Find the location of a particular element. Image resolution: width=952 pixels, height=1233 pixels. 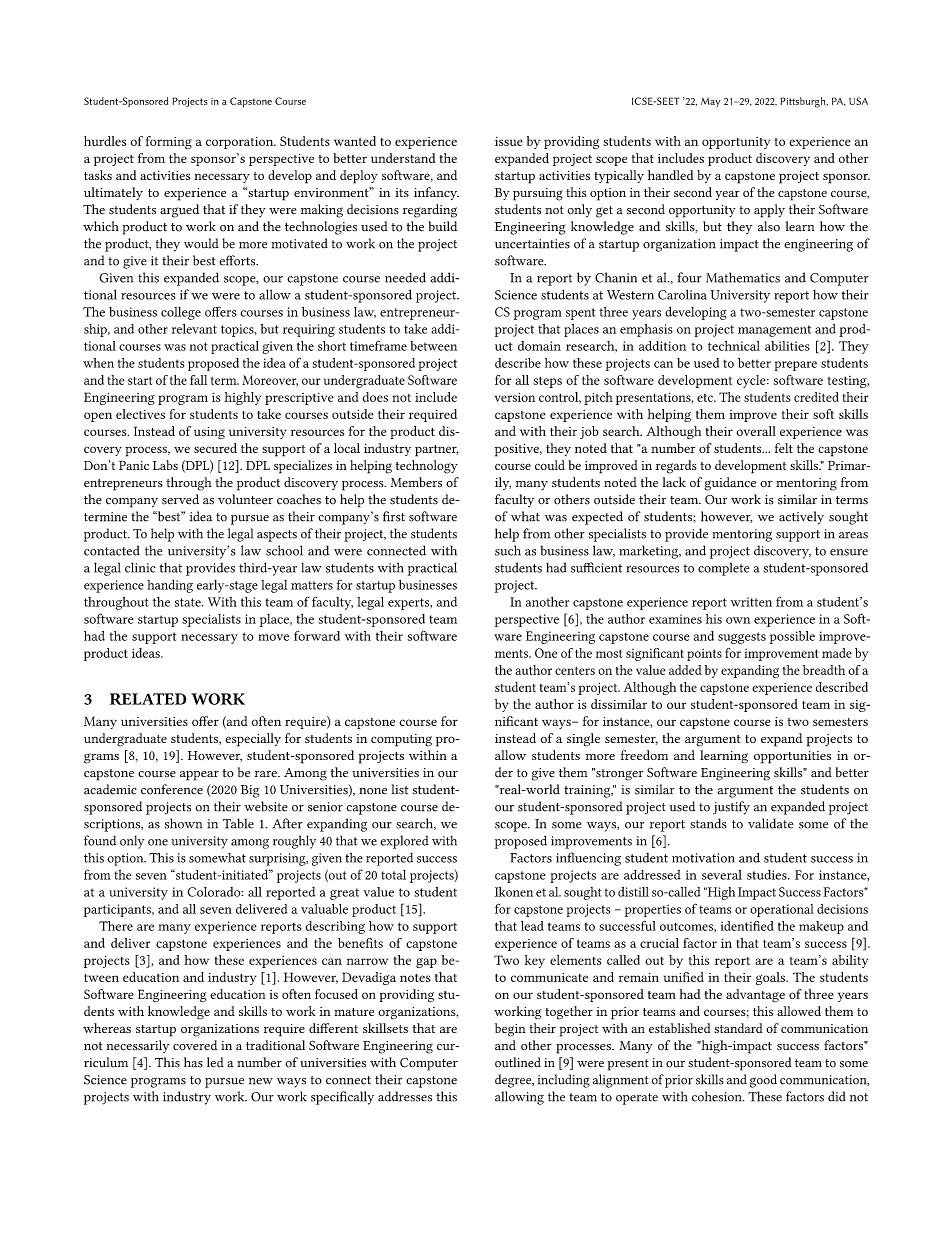

Pittsburgh is located at coordinates (804, 102).
